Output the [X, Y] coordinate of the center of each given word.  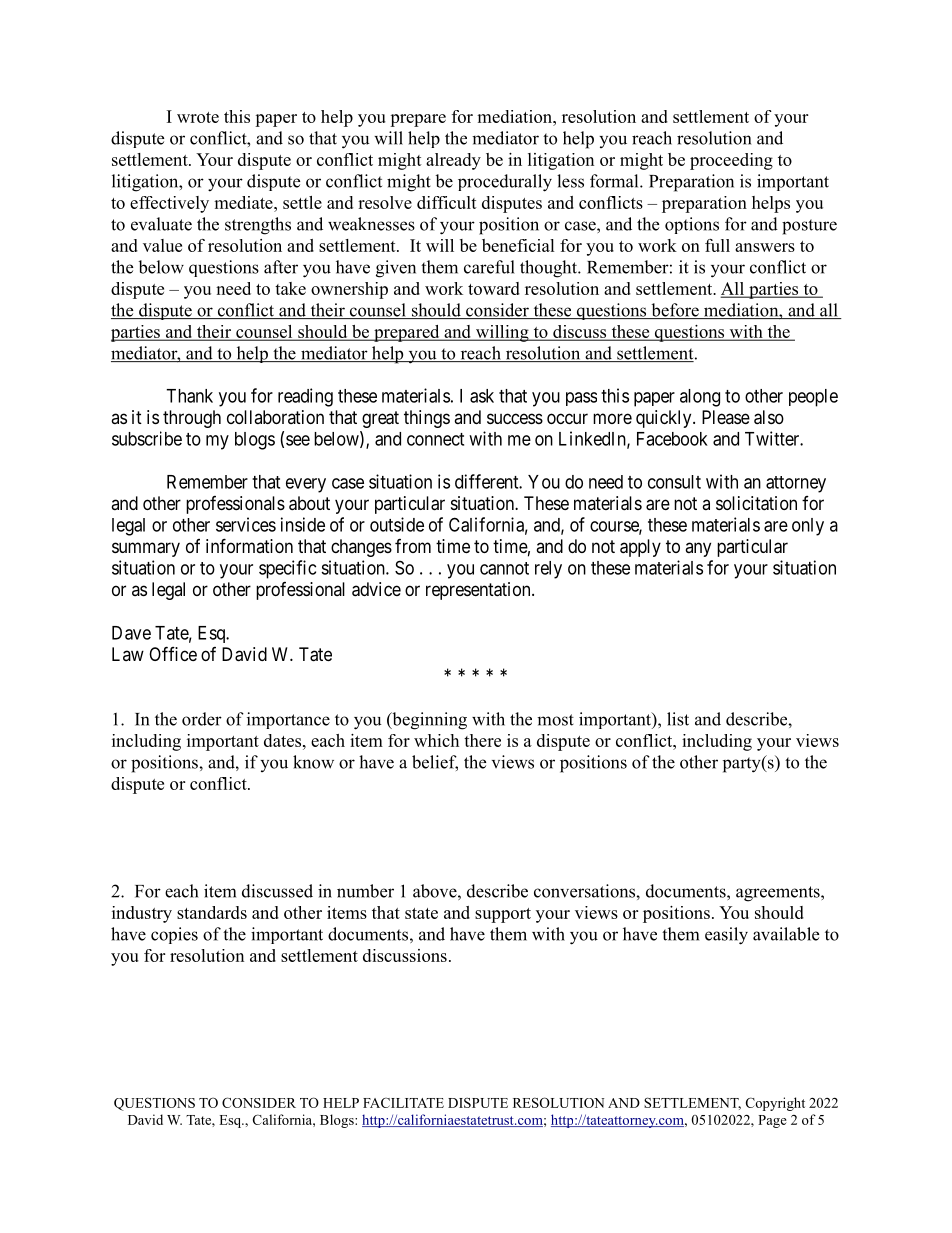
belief [435, 763]
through [192, 419]
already [453, 161]
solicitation [756, 503]
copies [174, 935]
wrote [198, 117]
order [202, 719]
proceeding [731, 161]
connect [435, 439]
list [678, 719]
